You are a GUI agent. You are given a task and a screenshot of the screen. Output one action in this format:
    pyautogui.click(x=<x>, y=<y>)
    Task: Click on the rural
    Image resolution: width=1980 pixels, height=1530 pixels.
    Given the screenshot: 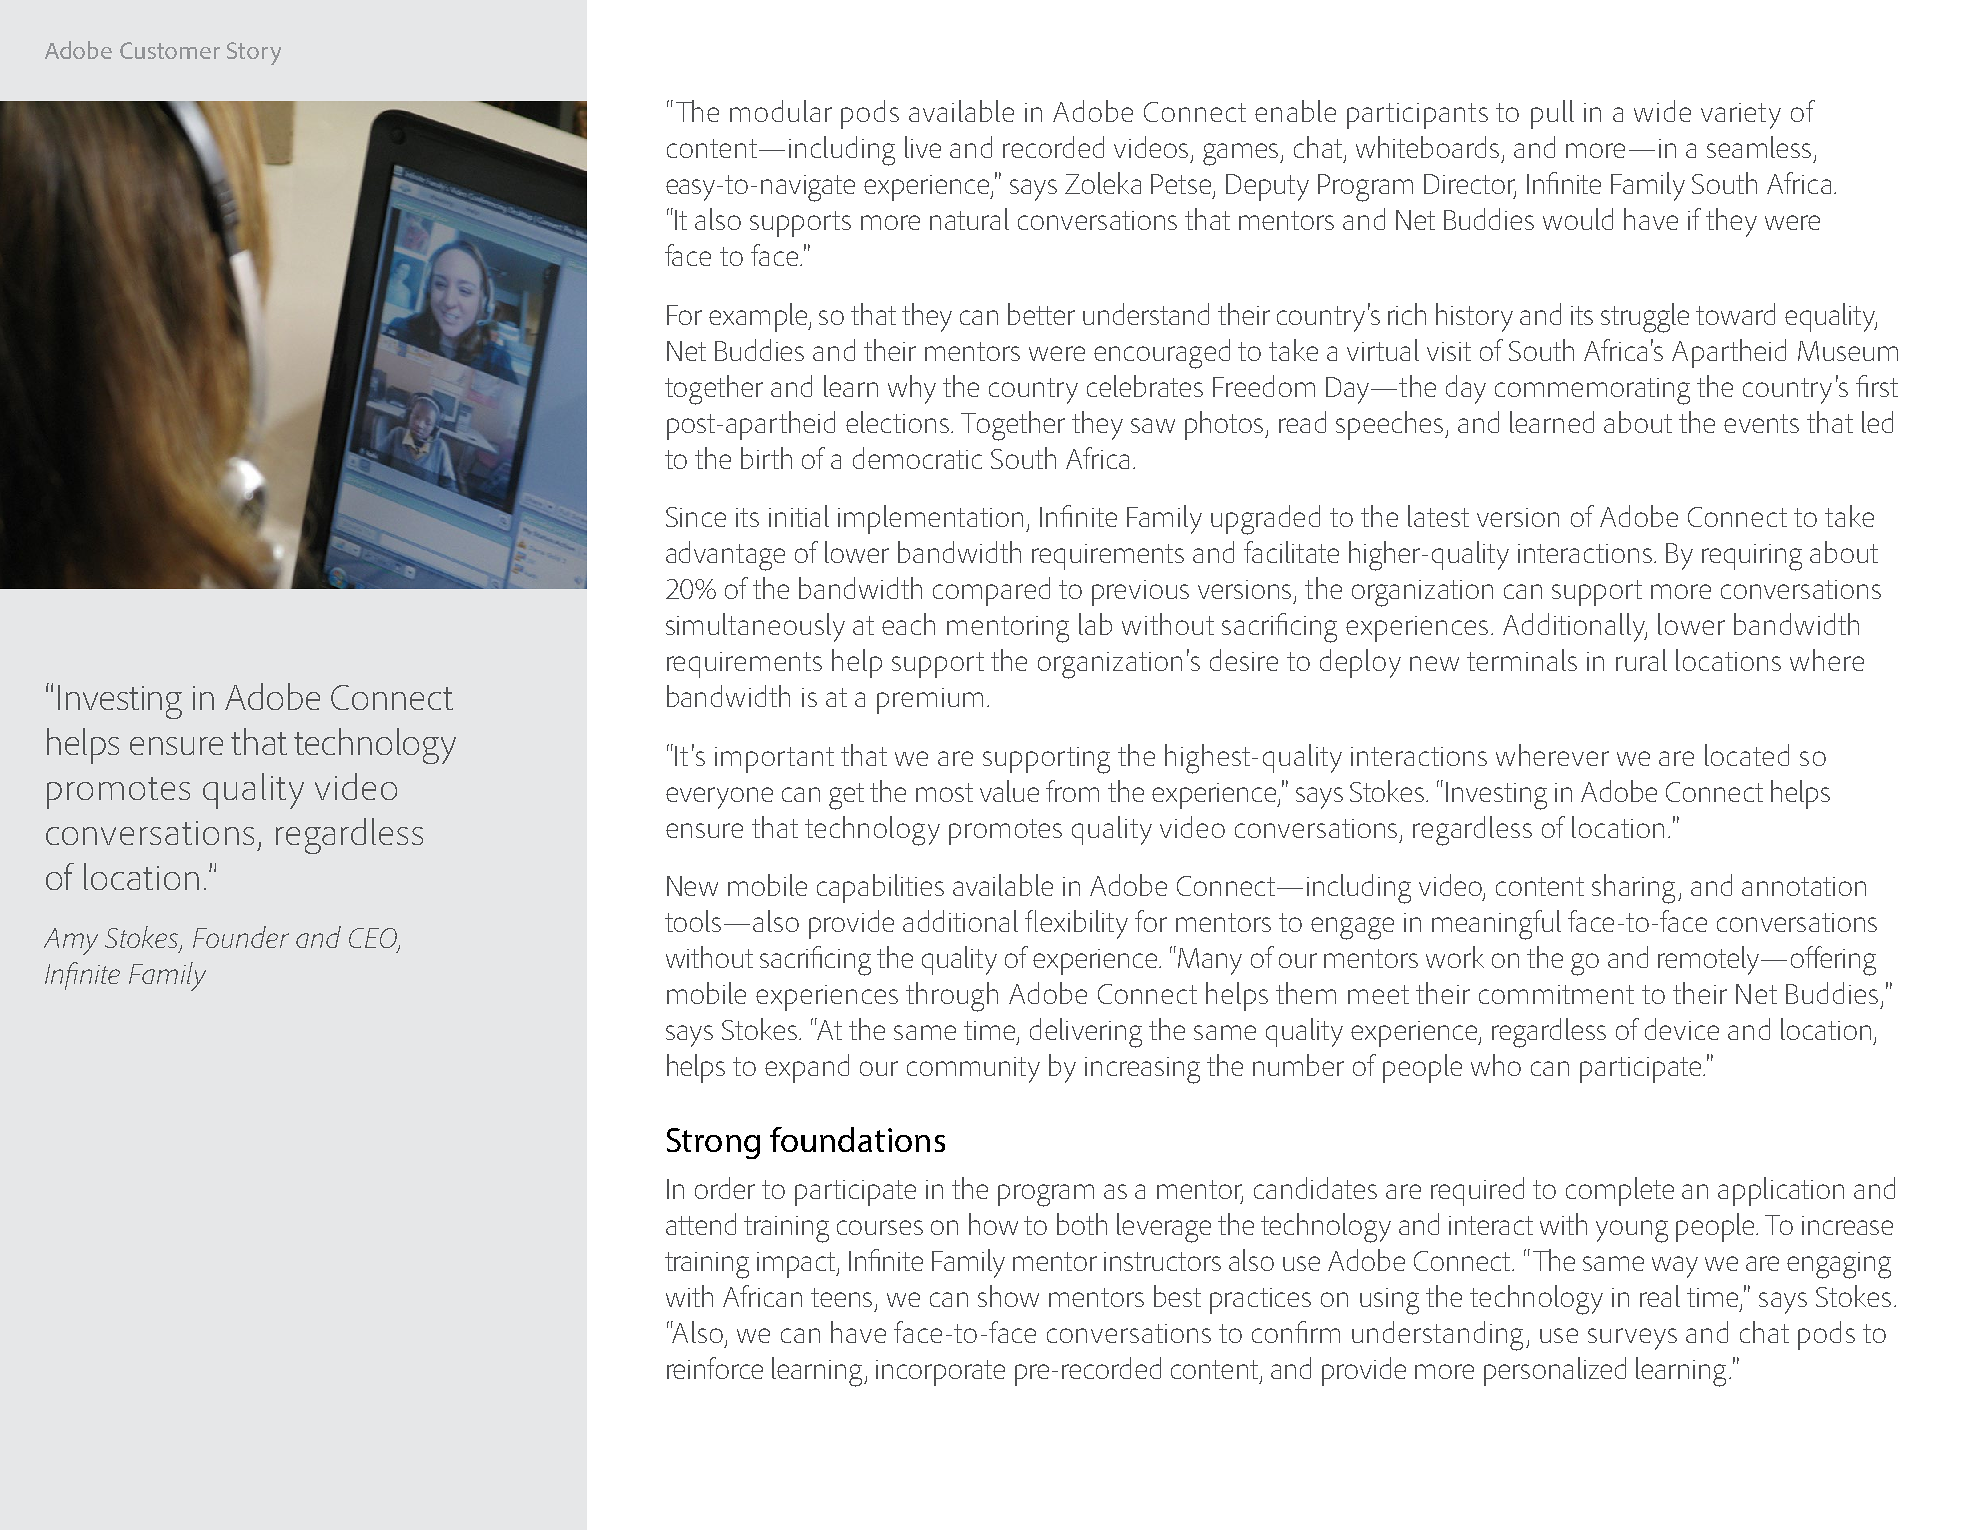 What is the action you would take?
    pyautogui.click(x=1641, y=660)
